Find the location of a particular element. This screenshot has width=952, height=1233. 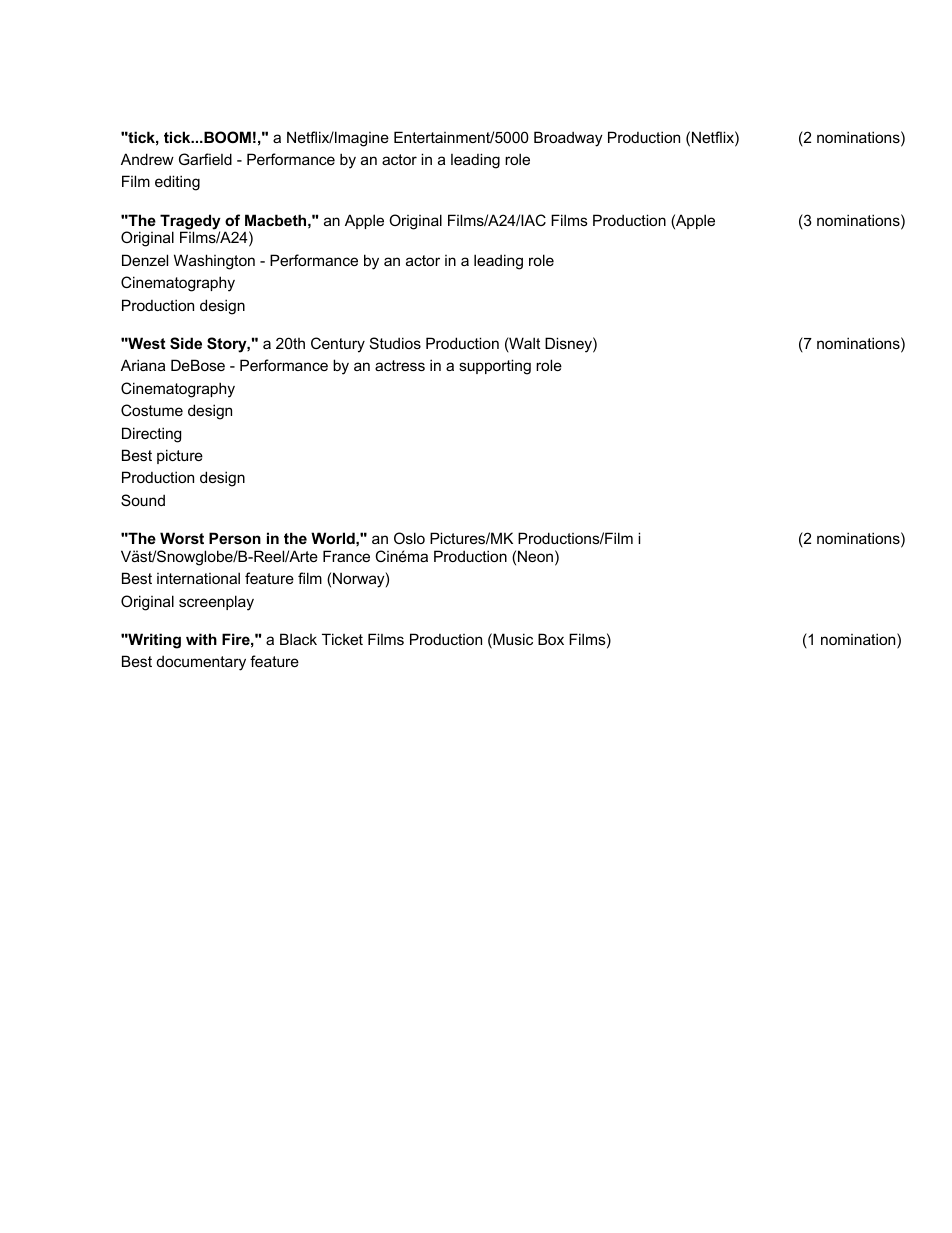

France is located at coordinates (346, 556).
